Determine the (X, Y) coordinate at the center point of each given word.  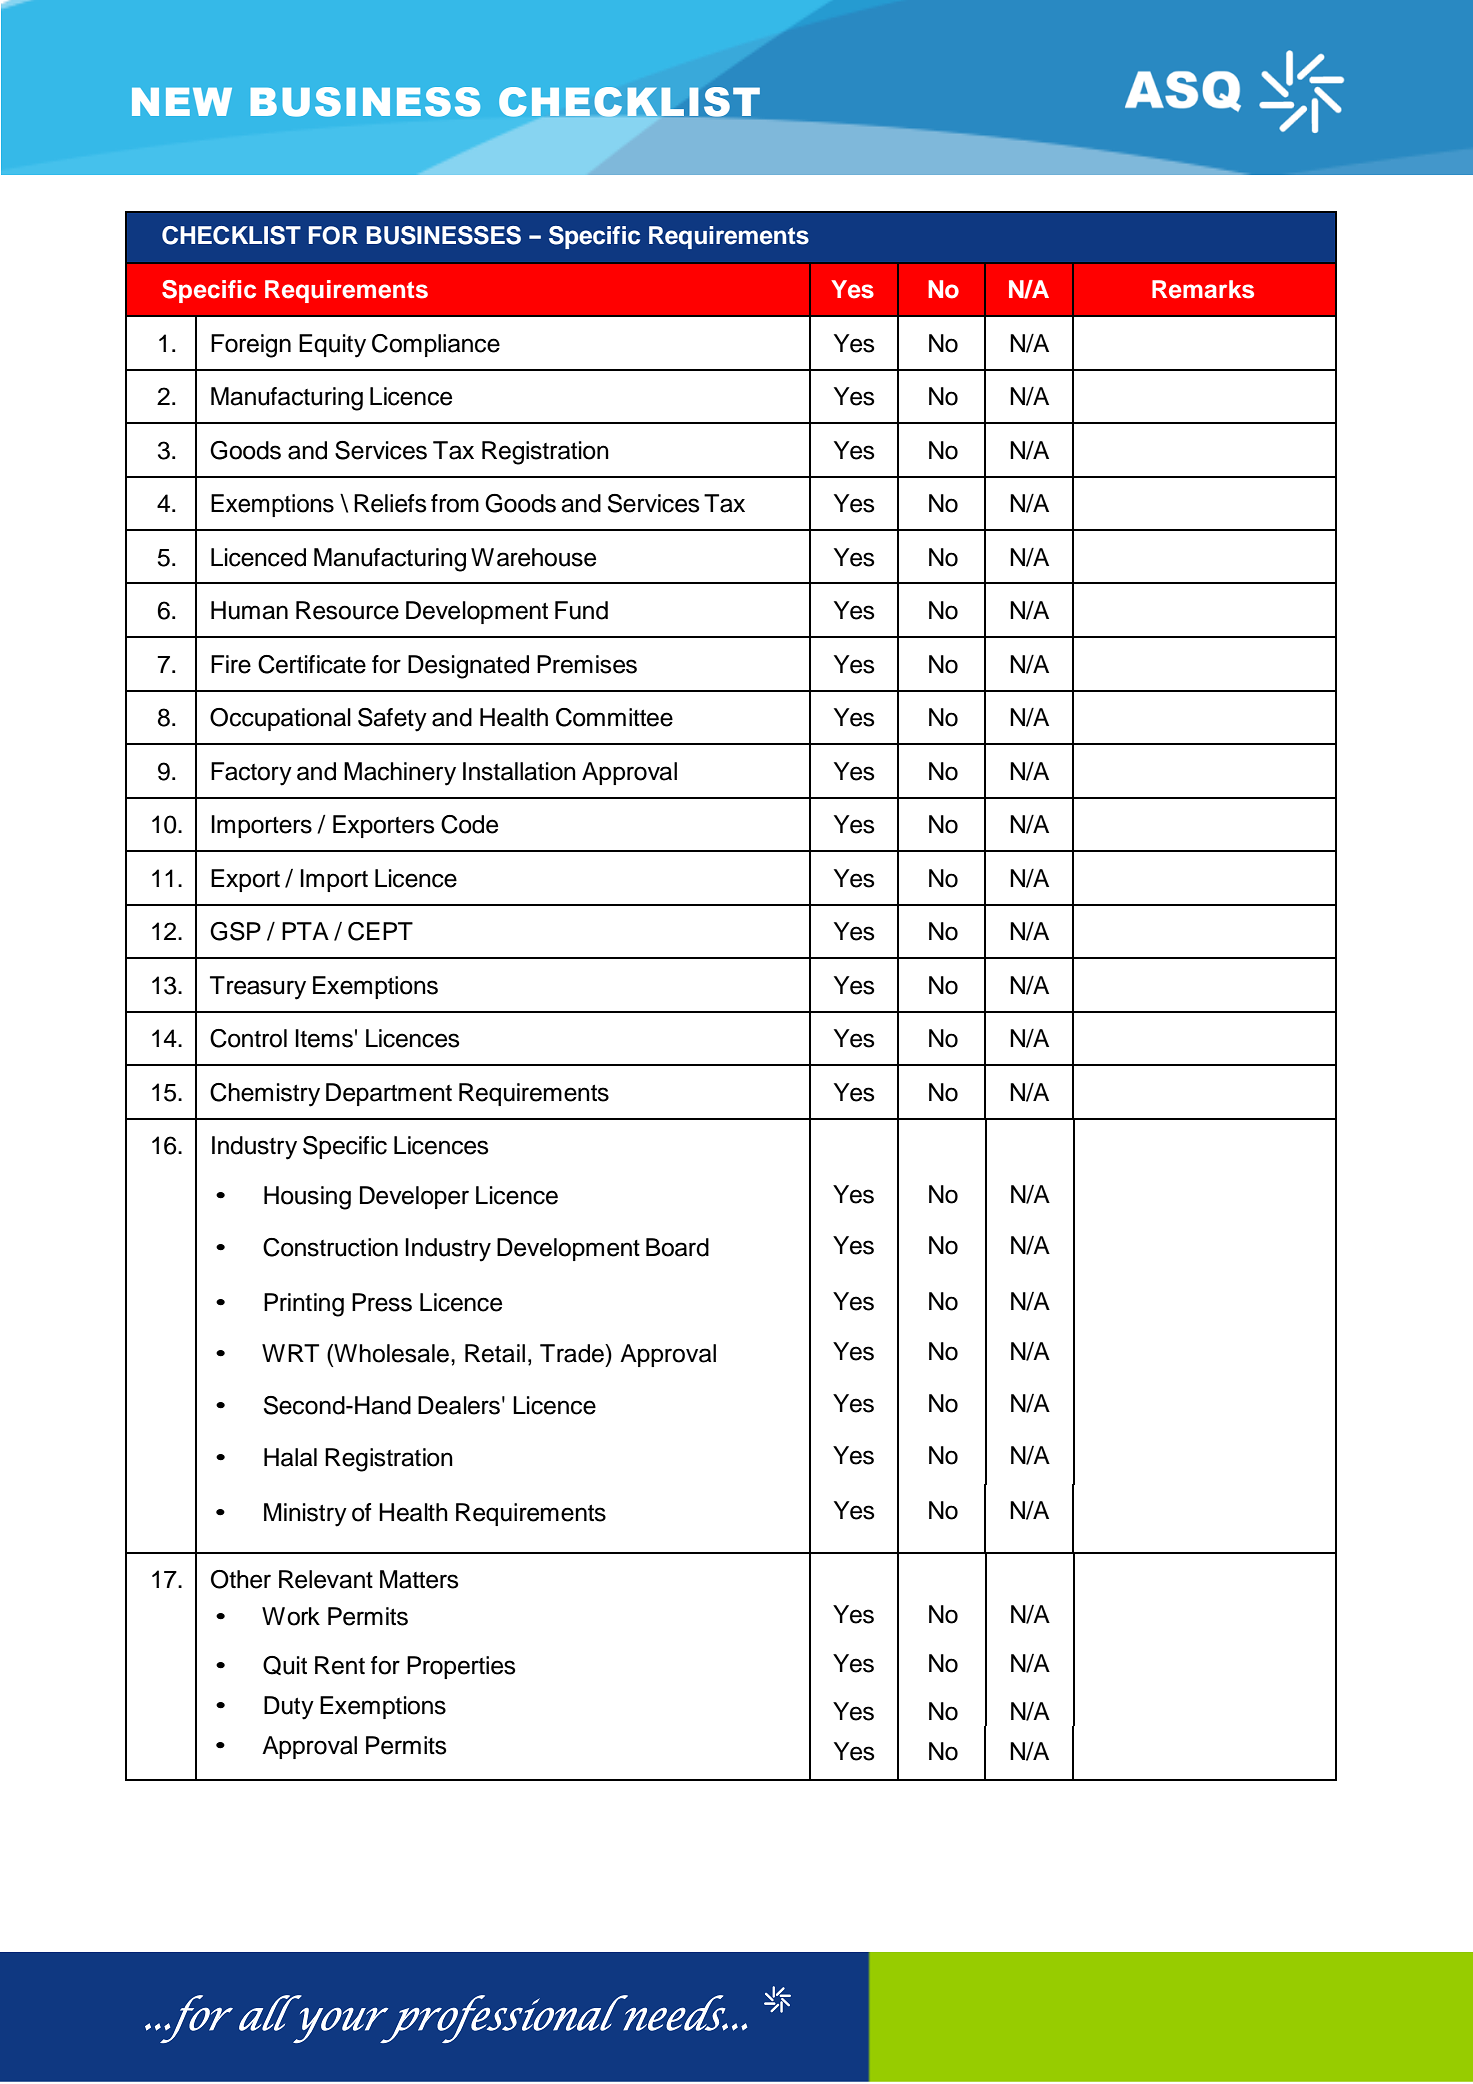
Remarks (1203, 289)
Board (677, 1247)
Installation (519, 771)
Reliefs (390, 503)
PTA (305, 931)
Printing (304, 1305)
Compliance (436, 345)
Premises (587, 664)
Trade (573, 1353)
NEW (182, 102)
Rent (340, 1665)
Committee (614, 717)
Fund (581, 610)
